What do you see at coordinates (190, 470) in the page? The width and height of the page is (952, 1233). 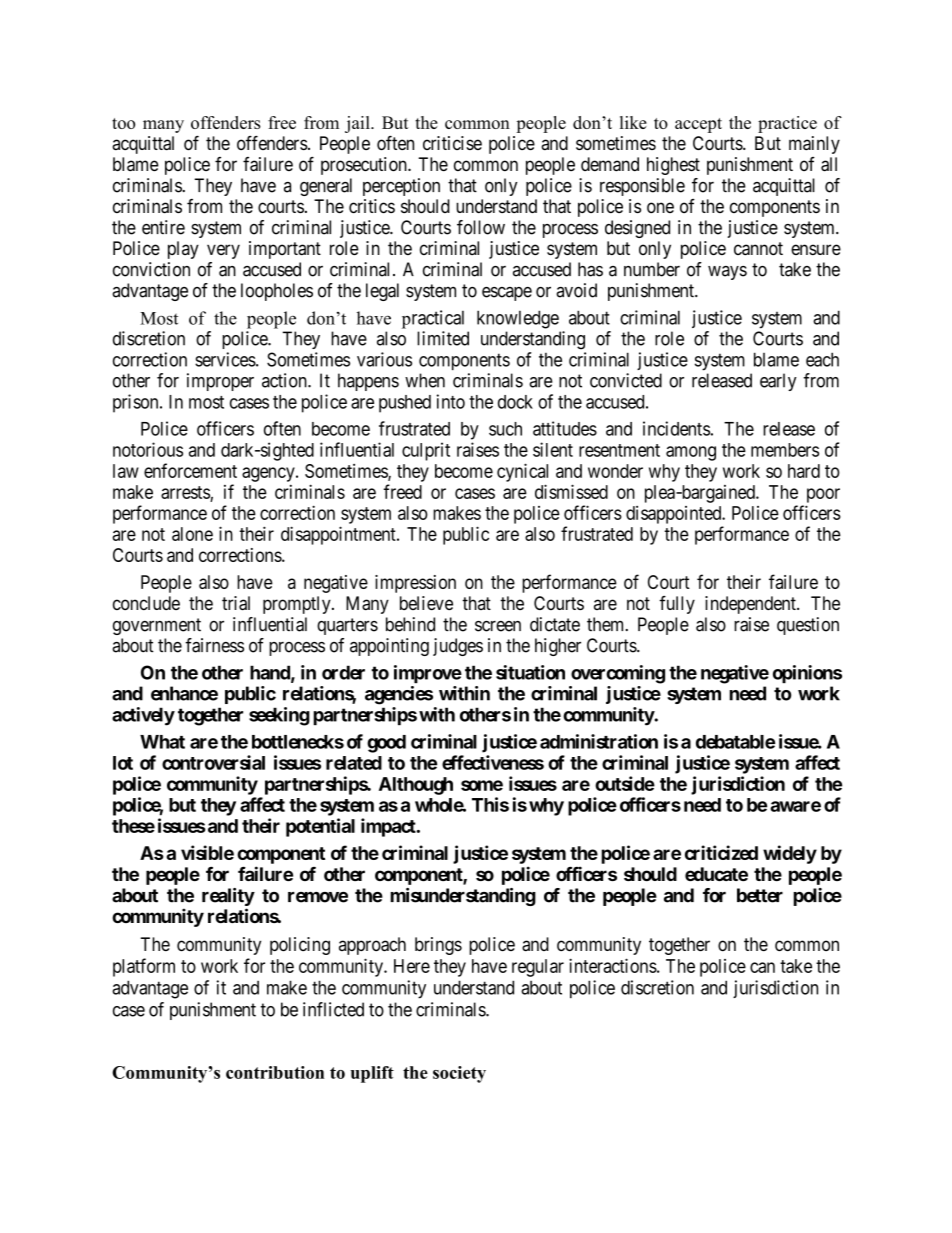 I see `enforcement` at bounding box center [190, 470].
